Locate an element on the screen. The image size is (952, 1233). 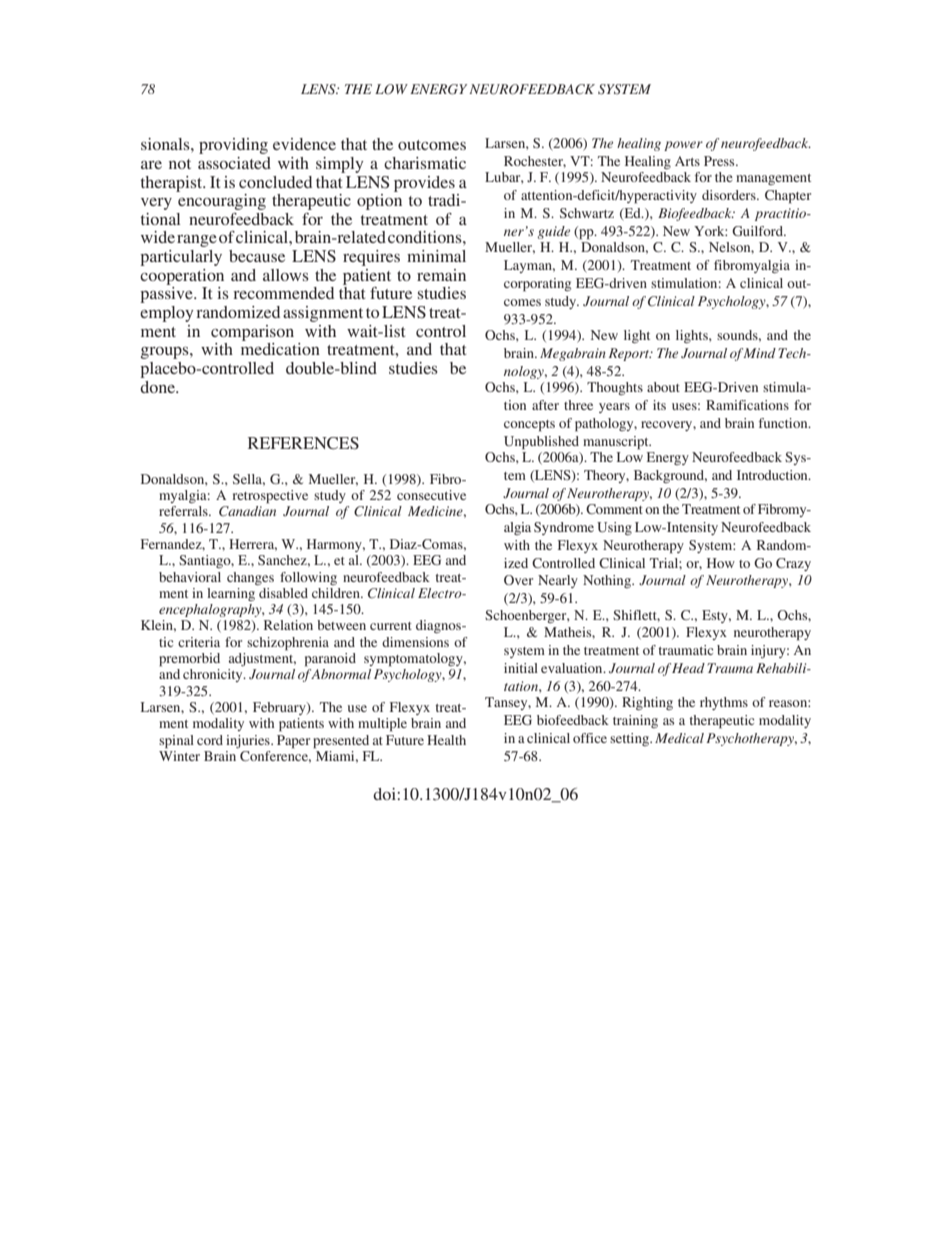
Press is located at coordinates (720, 161).
